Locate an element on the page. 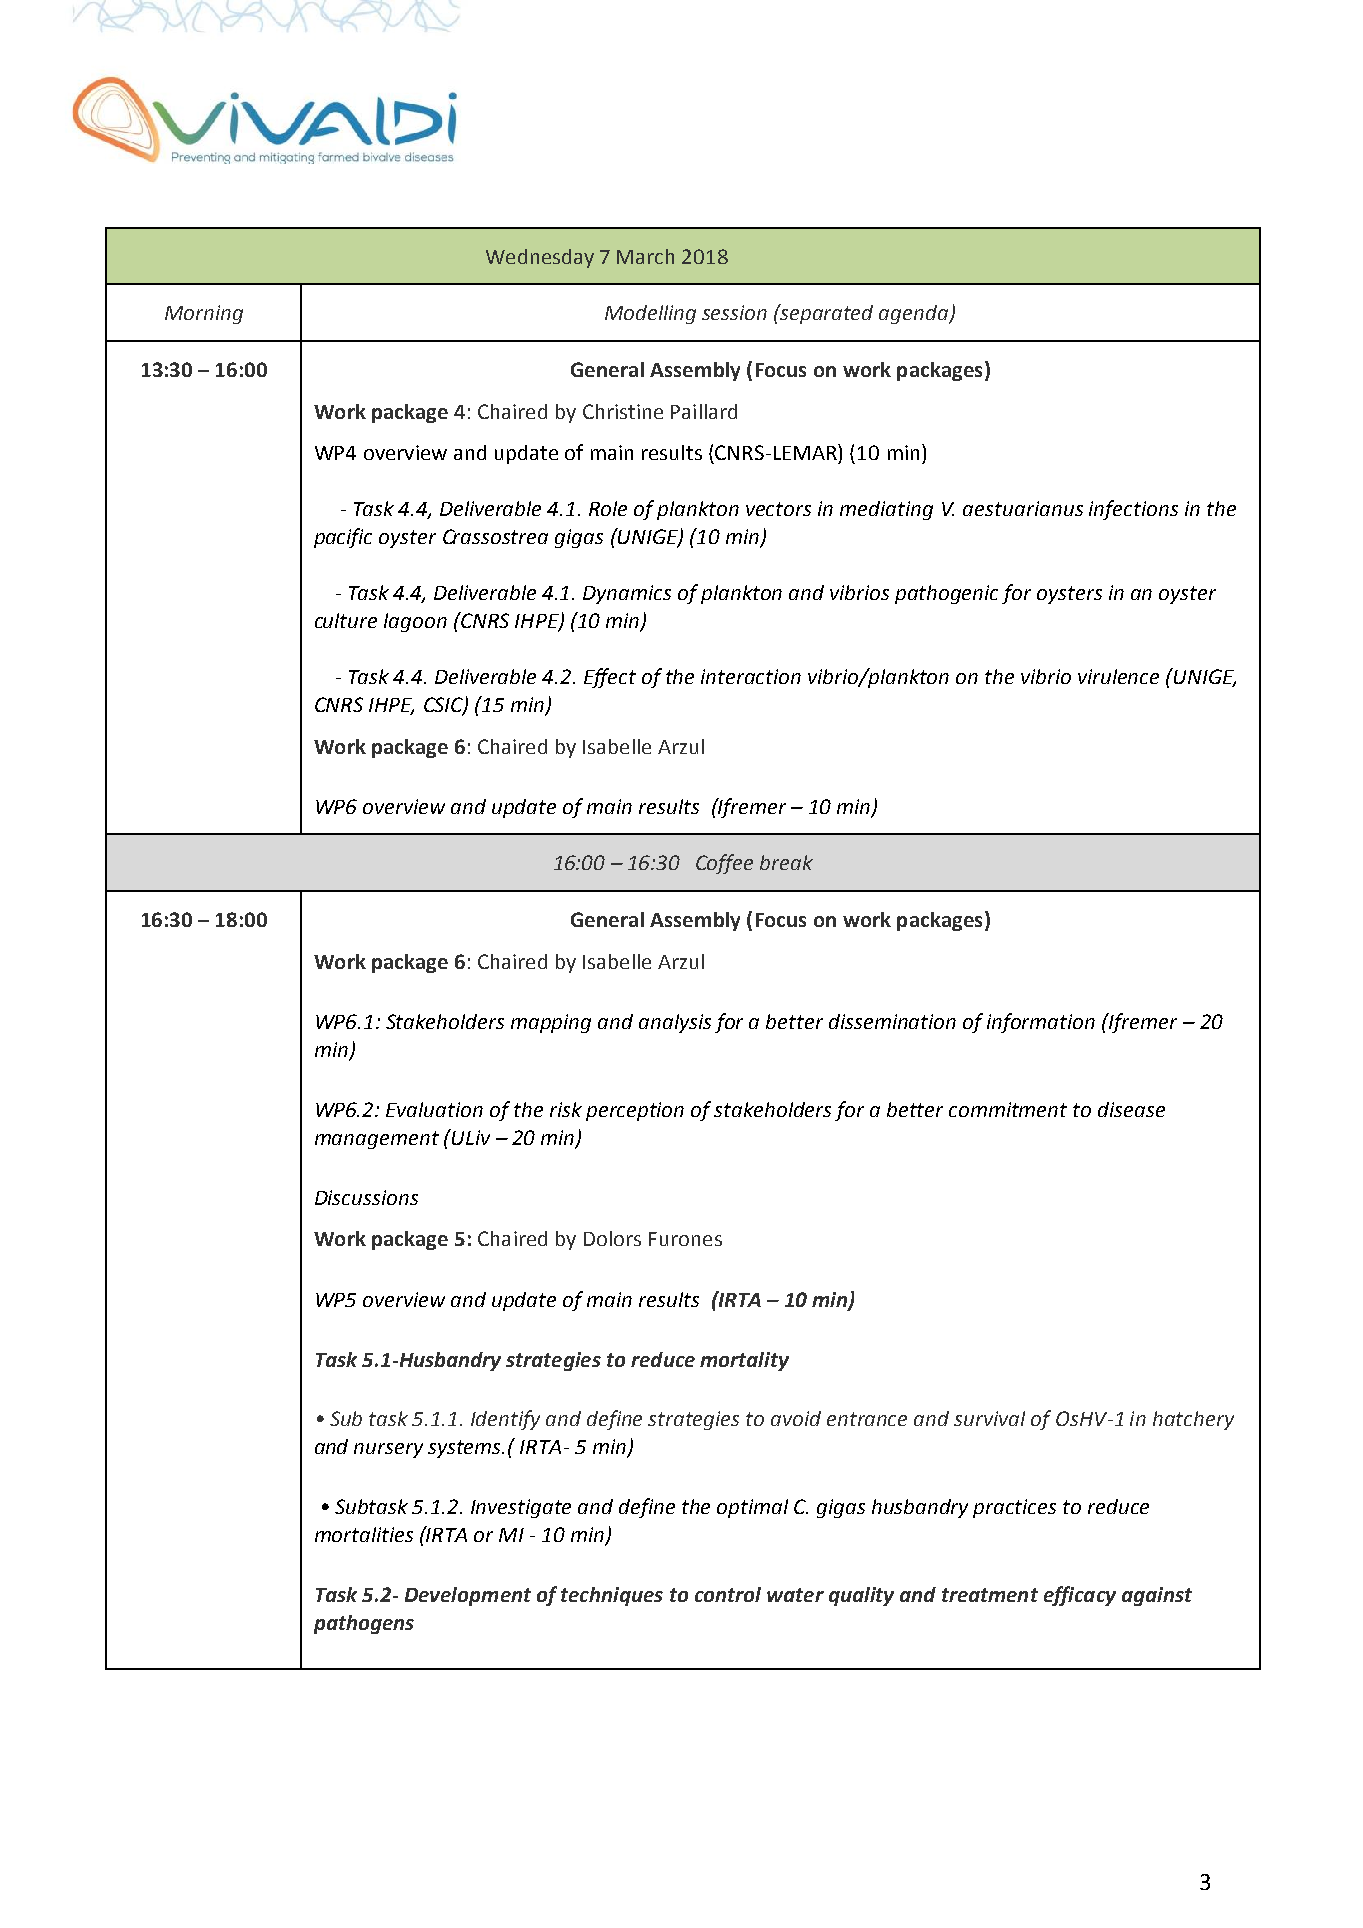 The width and height of the page is (1363, 1928). information is located at coordinates (1041, 1023).
